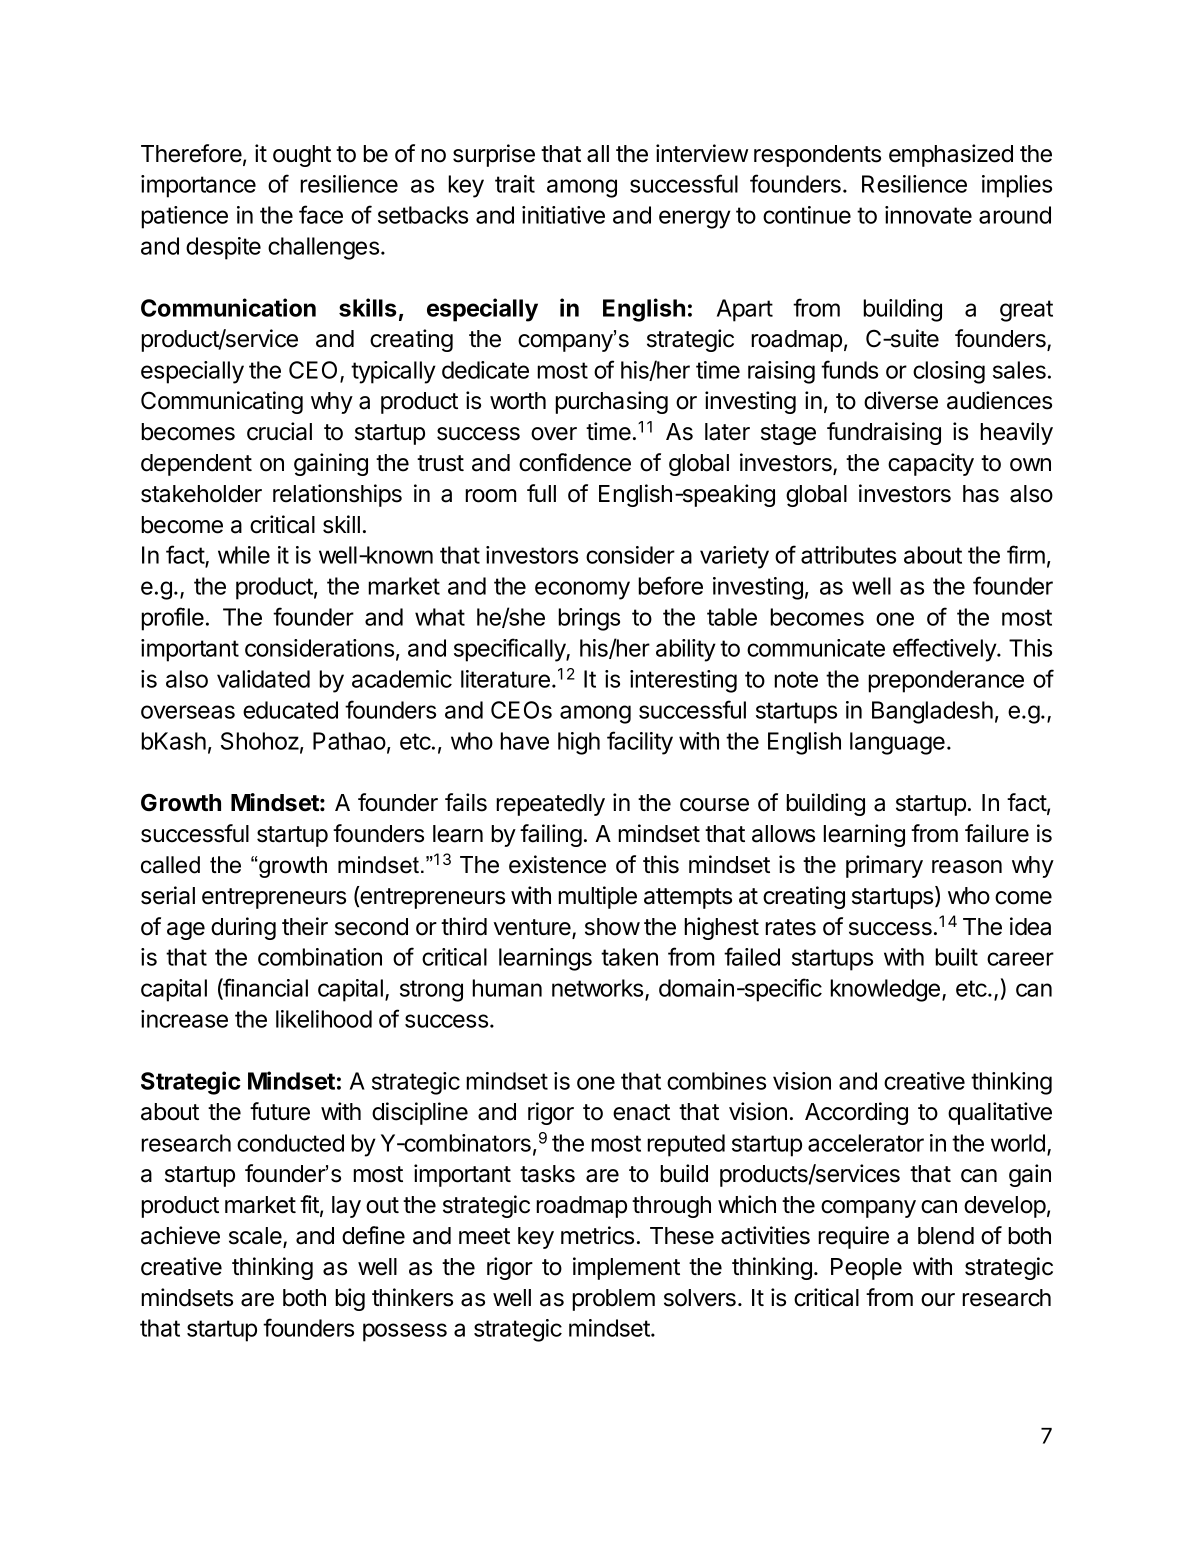 This screenshot has width=1193, height=1543. I want to click on innovate, so click(928, 215).
